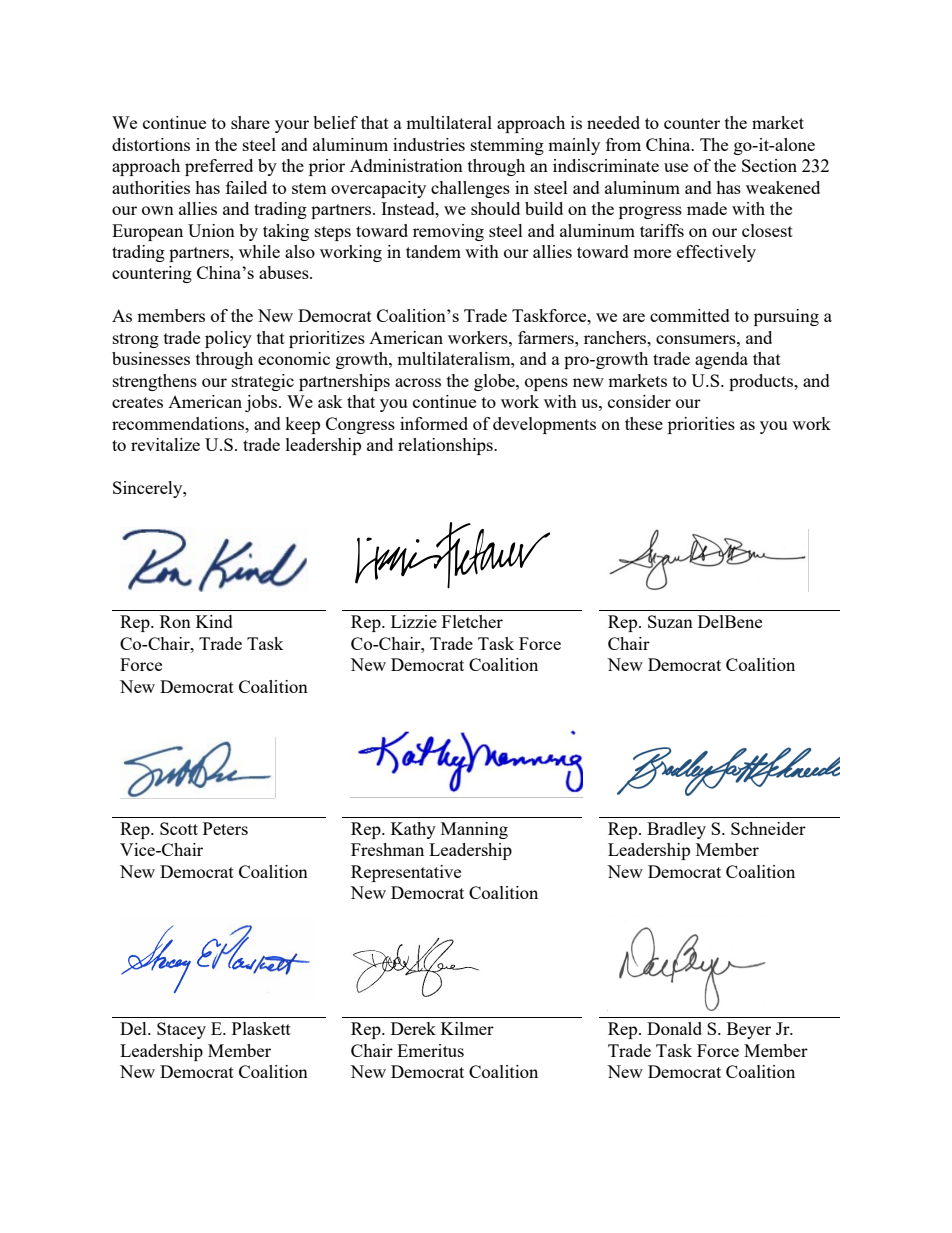 This screenshot has height=1233, width=952. Describe the element at coordinates (228, 339) in the screenshot. I see `policy` at that location.
